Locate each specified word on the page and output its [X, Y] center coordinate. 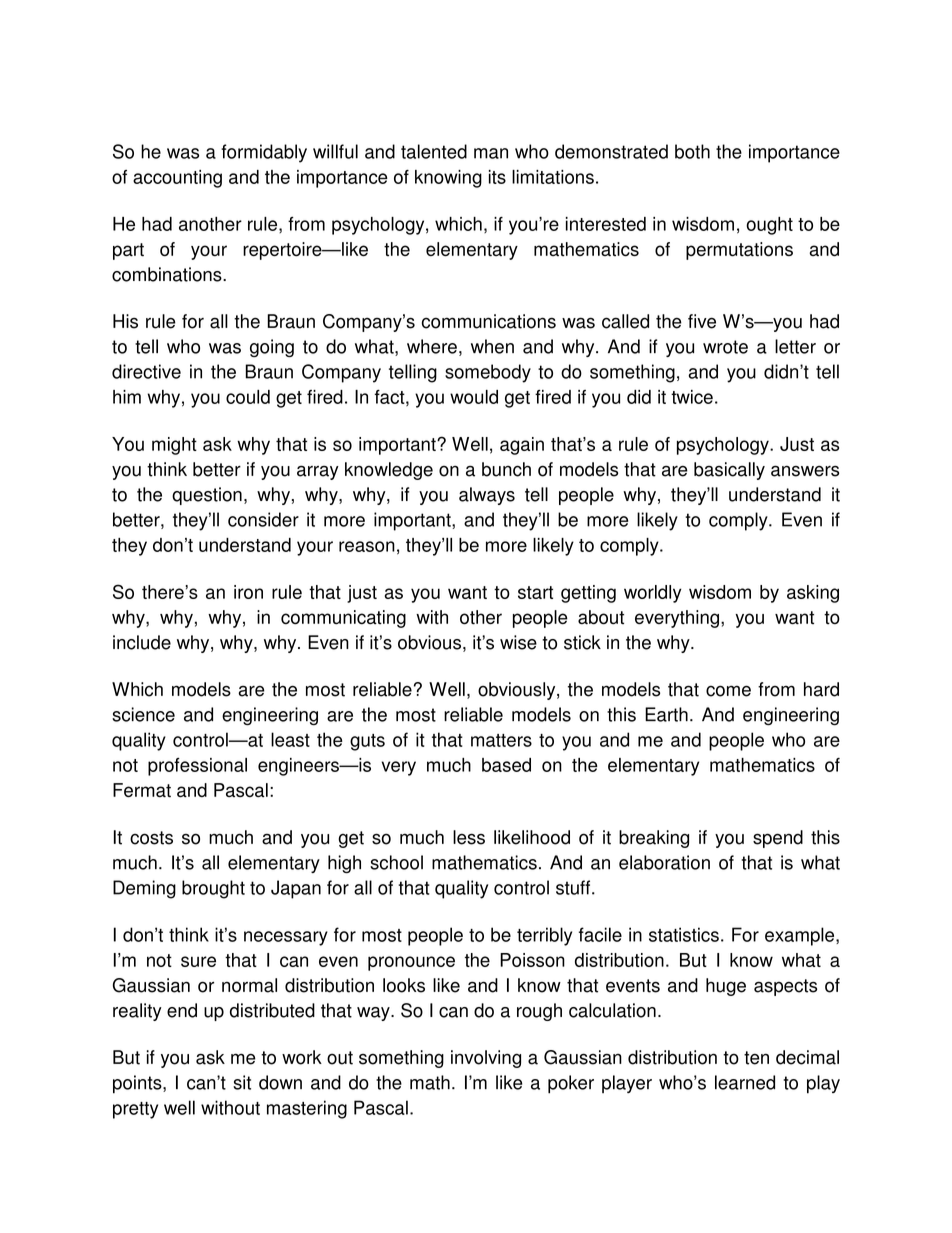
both [692, 151]
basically [729, 471]
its [497, 177]
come [728, 691]
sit [242, 1082]
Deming [144, 889]
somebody [488, 373]
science [143, 714]
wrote [725, 347]
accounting [177, 179]
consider [263, 519]
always [487, 496]
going [272, 348]
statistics [684, 934]
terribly [544, 936]
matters [501, 740]
